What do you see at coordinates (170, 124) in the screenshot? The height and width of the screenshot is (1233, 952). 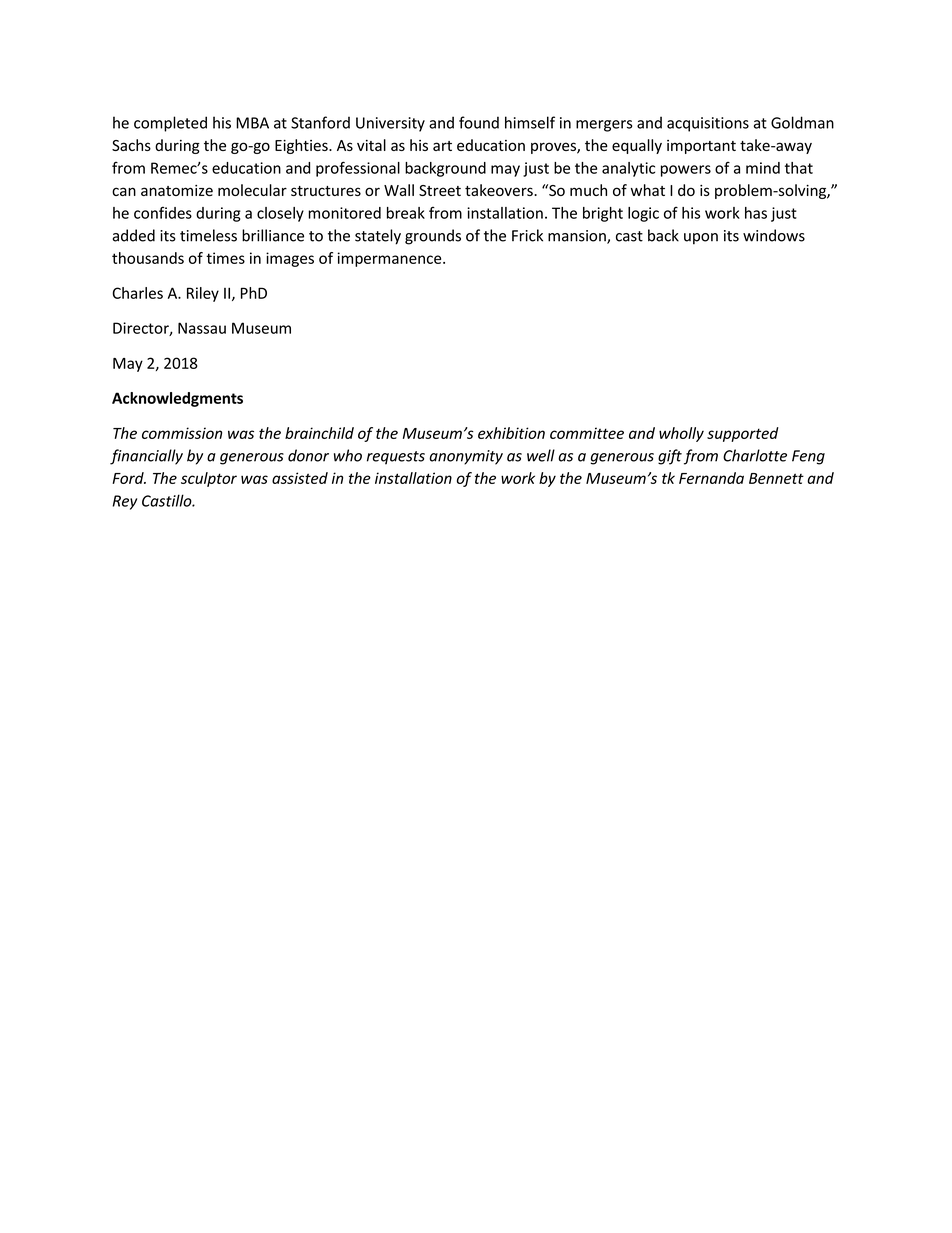 I see `completed` at bounding box center [170, 124].
